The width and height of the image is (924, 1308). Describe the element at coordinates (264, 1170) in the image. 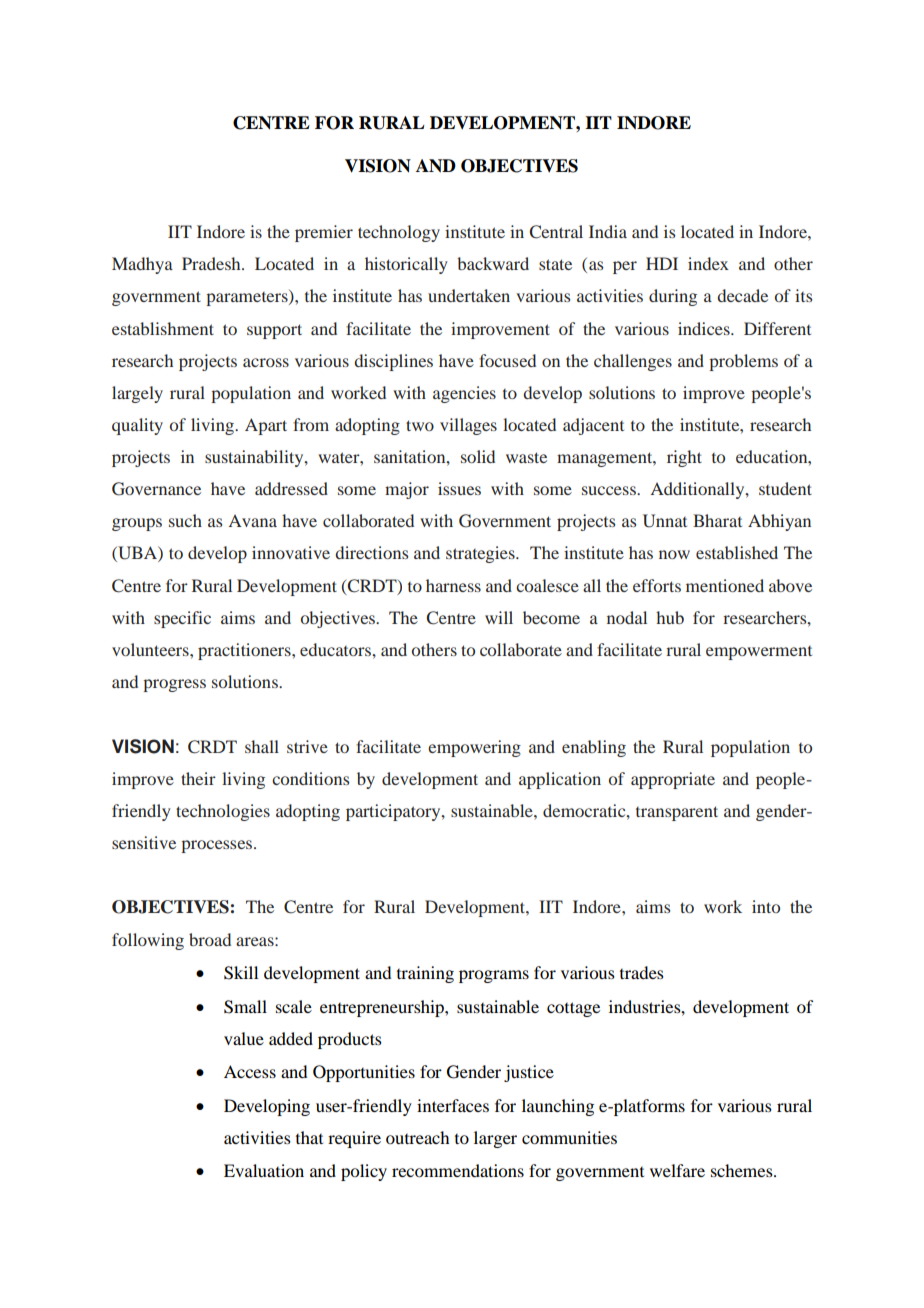

I see `Evaluation` at that location.
